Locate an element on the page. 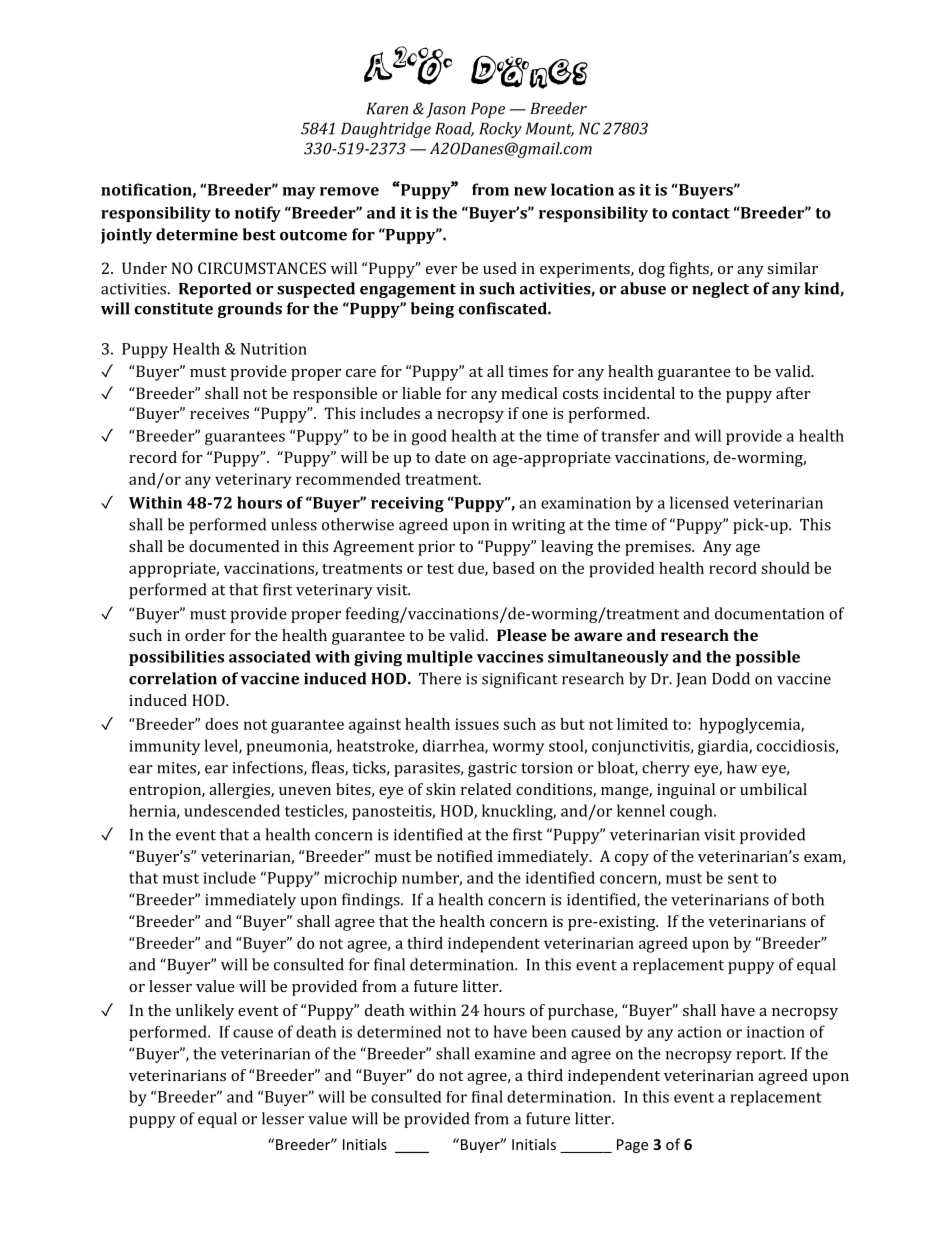 The height and width of the image is (1233, 952). contact is located at coordinates (701, 213).
